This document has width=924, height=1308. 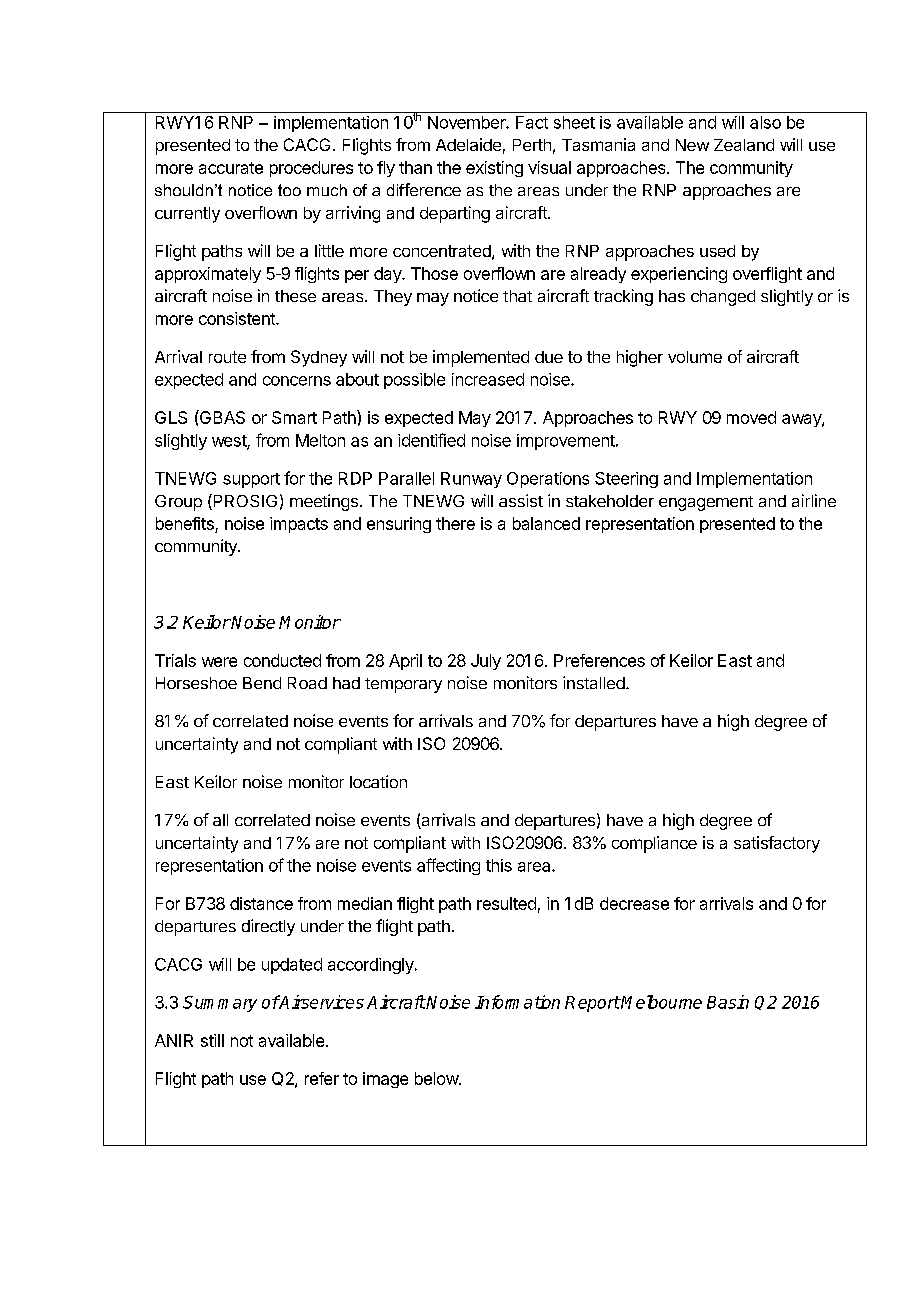 What do you see at coordinates (212, 1040) in the document?
I see `still` at bounding box center [212, 1040].
